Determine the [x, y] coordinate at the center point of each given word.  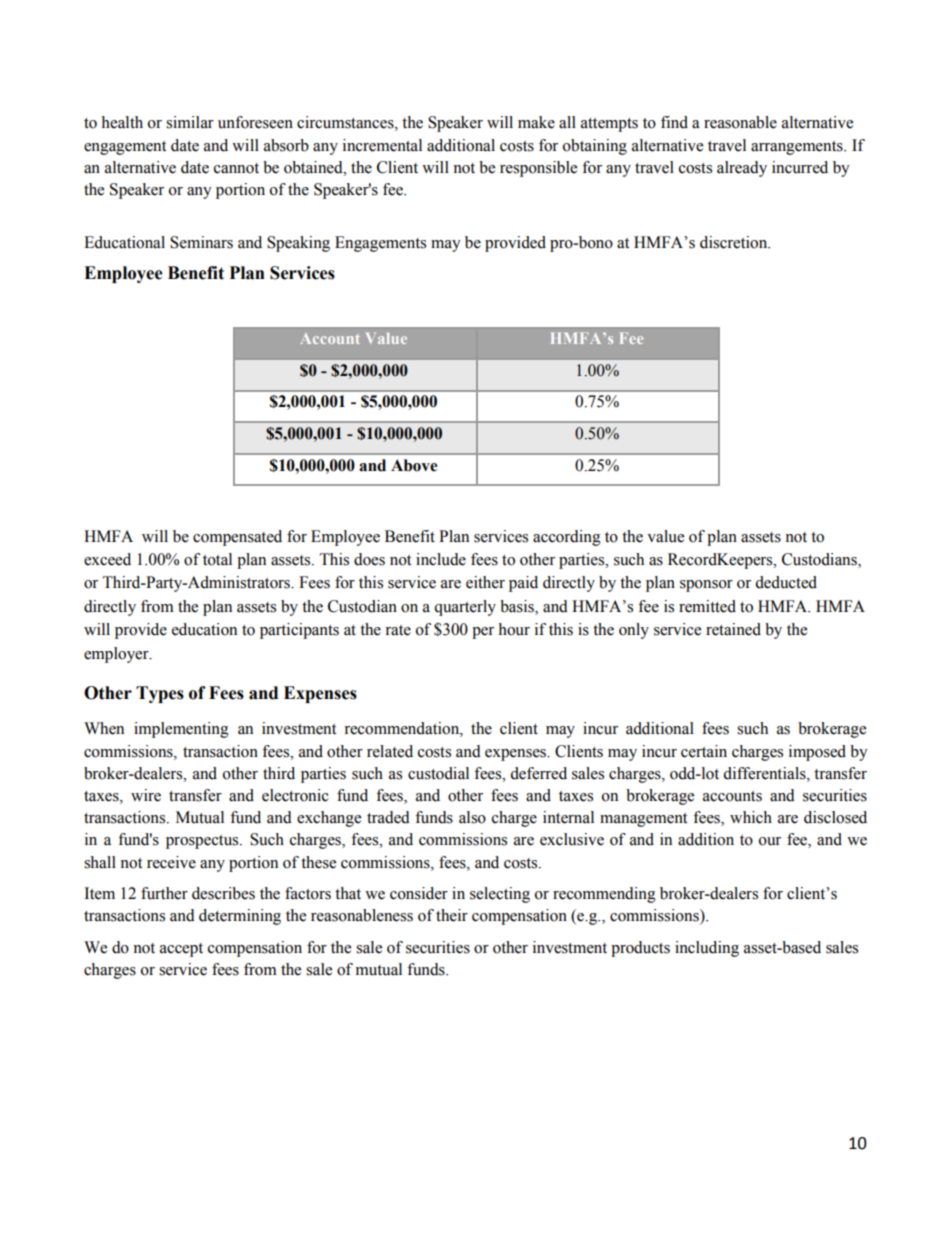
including [707, 949]
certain [704, 751]
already [742, 169]
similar [190, 122]
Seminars [201, 242]
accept [181, 950]
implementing [181, 730]
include [441, 559]
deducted [786, 582]
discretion [735, 242]
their [452, 915]
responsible [538, 169]
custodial [438, 773]
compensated [237, 538]
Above [414, 465]
